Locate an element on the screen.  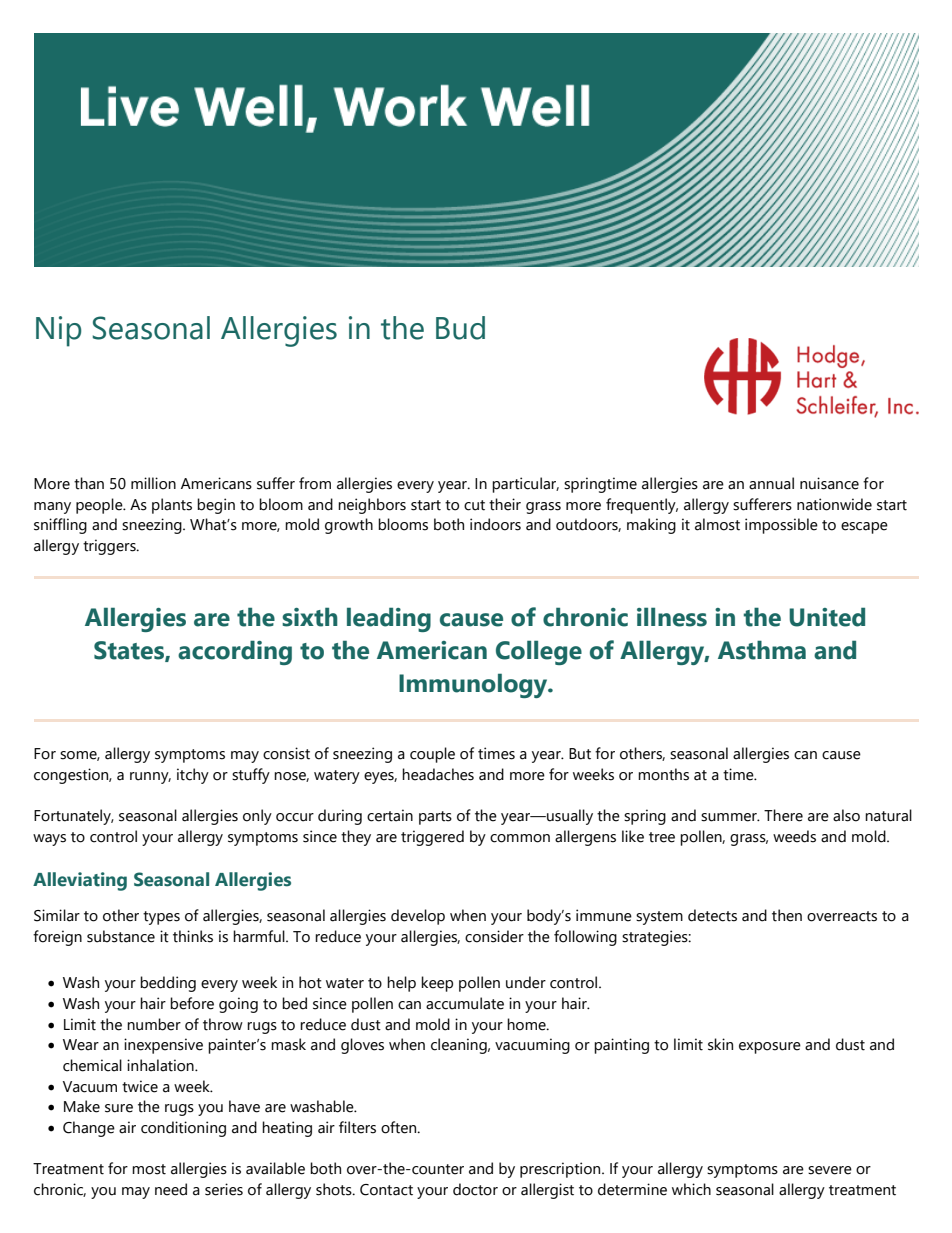
triggers is located at coordinates (110, 547).
